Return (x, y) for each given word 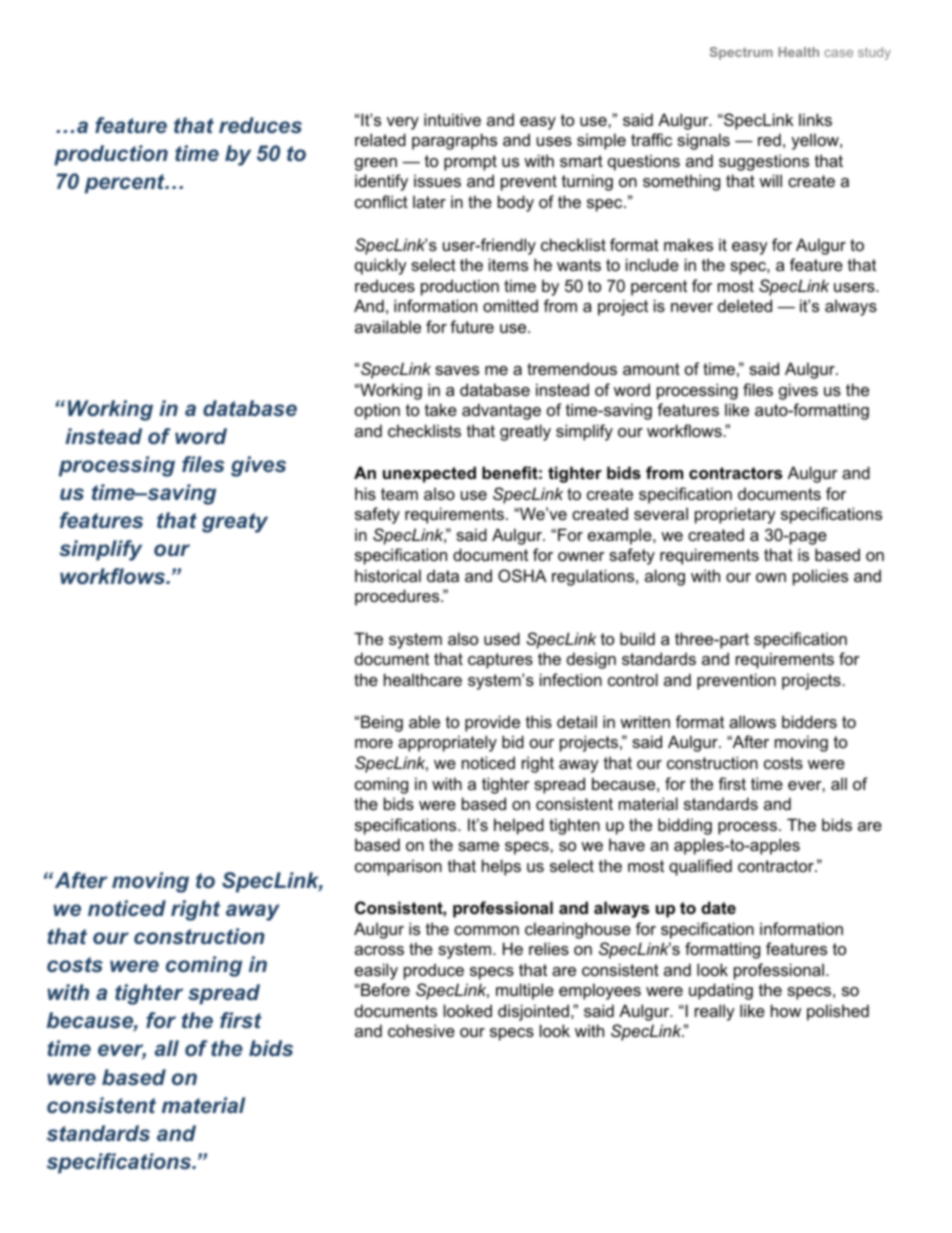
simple (601, 141)
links (815, 119)
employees (600, 991)
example (621, 536)
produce (434, 971)
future (472, 326)
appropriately (447, 743)
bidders (809, 721)
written (645, 721)
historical (388, 575)
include (652, 264)
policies (820, 577)
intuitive (452, 119)
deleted (745, 305)
